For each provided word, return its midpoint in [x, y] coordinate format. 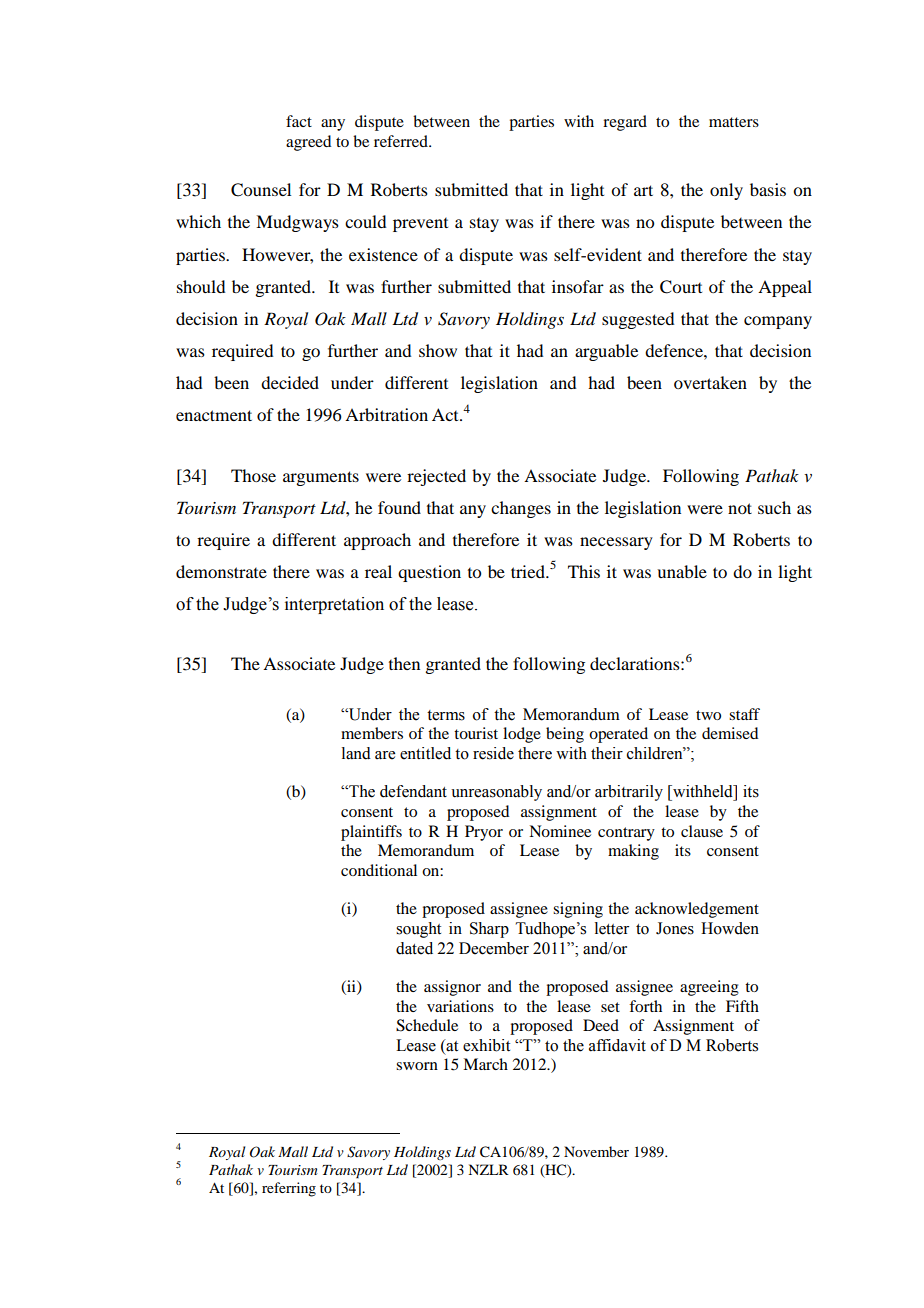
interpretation [334, 605]
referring [289, 1189]
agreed [308, 143]
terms [446, 715]
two [708, 715]
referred [402, 141]
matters [734, 122]
